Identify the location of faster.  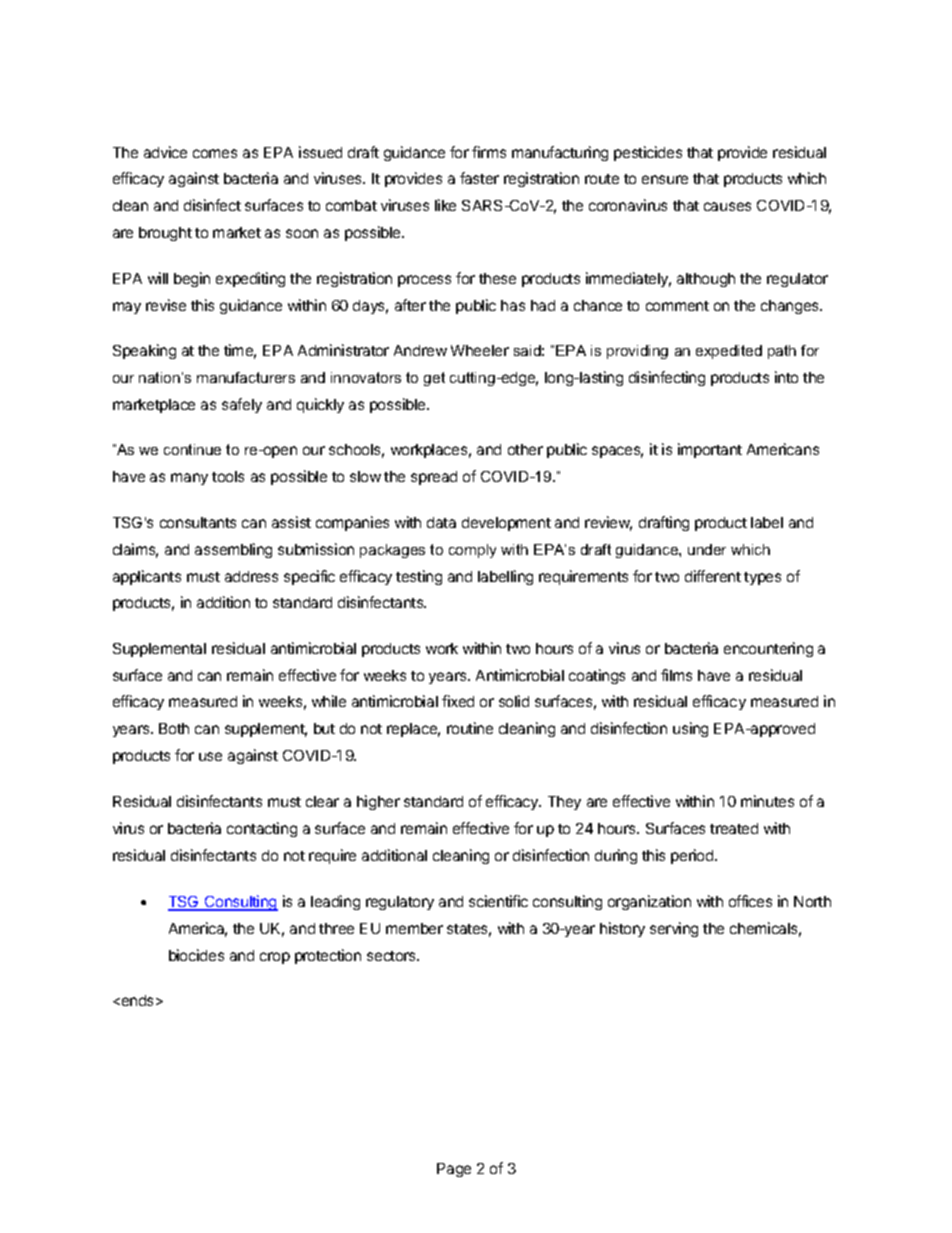
(479, 178).
